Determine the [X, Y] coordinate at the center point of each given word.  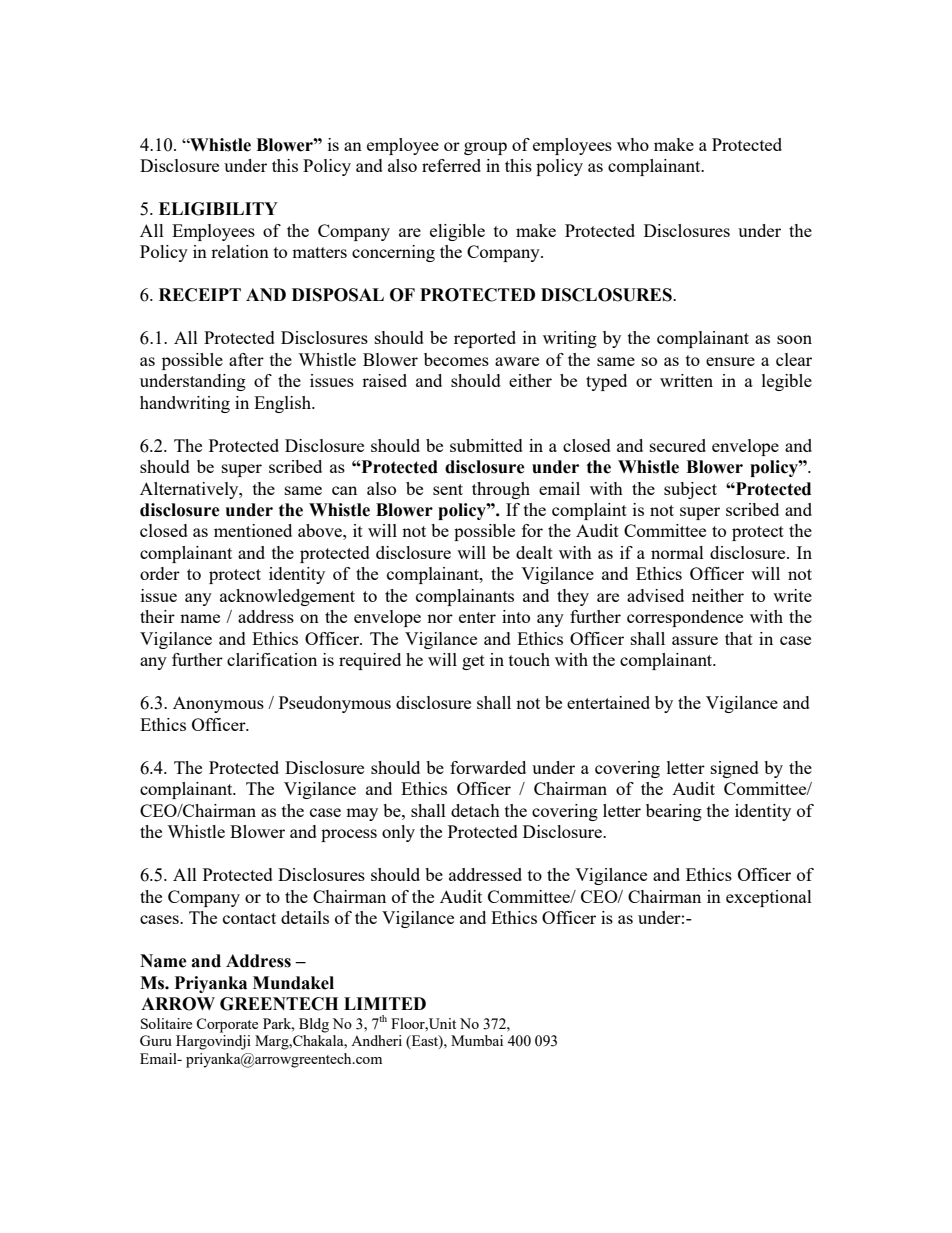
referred [451, 165]
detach [475, 810]
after [246, 359]
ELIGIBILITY [218, 209]
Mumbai [477, 1040]
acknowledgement [287, 597]
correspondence [685, 618]
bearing [674, 812]
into [516, 616]
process [349, 835]
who [633, 144]
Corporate [227, 1025]
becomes [456, 359]
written [686, 380]
